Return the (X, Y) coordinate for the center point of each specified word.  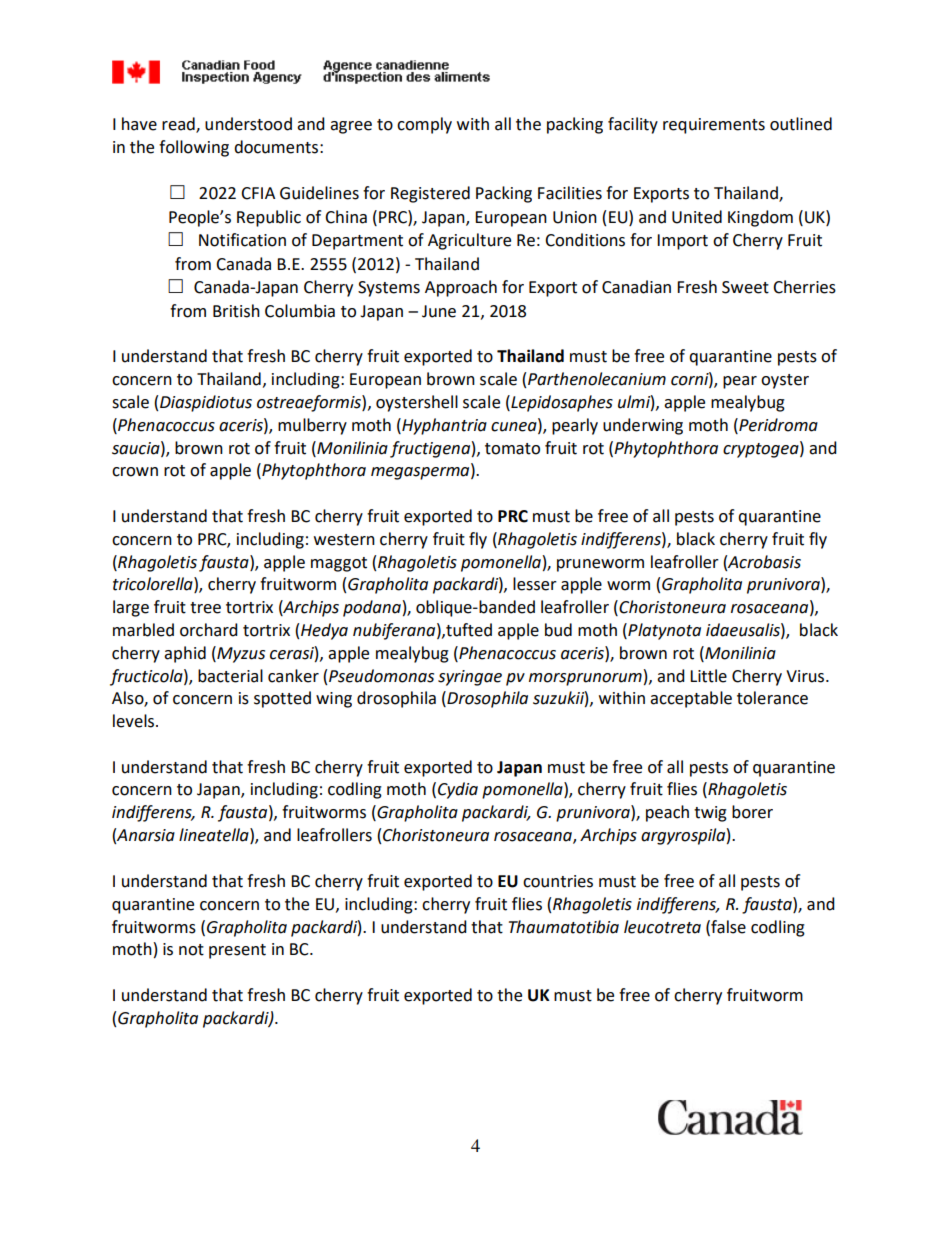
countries (558, 881)
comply (424, 125)
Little (708, 676)
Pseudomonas (381, 676)
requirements (714, 126)
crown (135, 472)
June (439, 311)
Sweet (745, 287)
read (179, 125)
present (237, 951)
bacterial (230, 676)
